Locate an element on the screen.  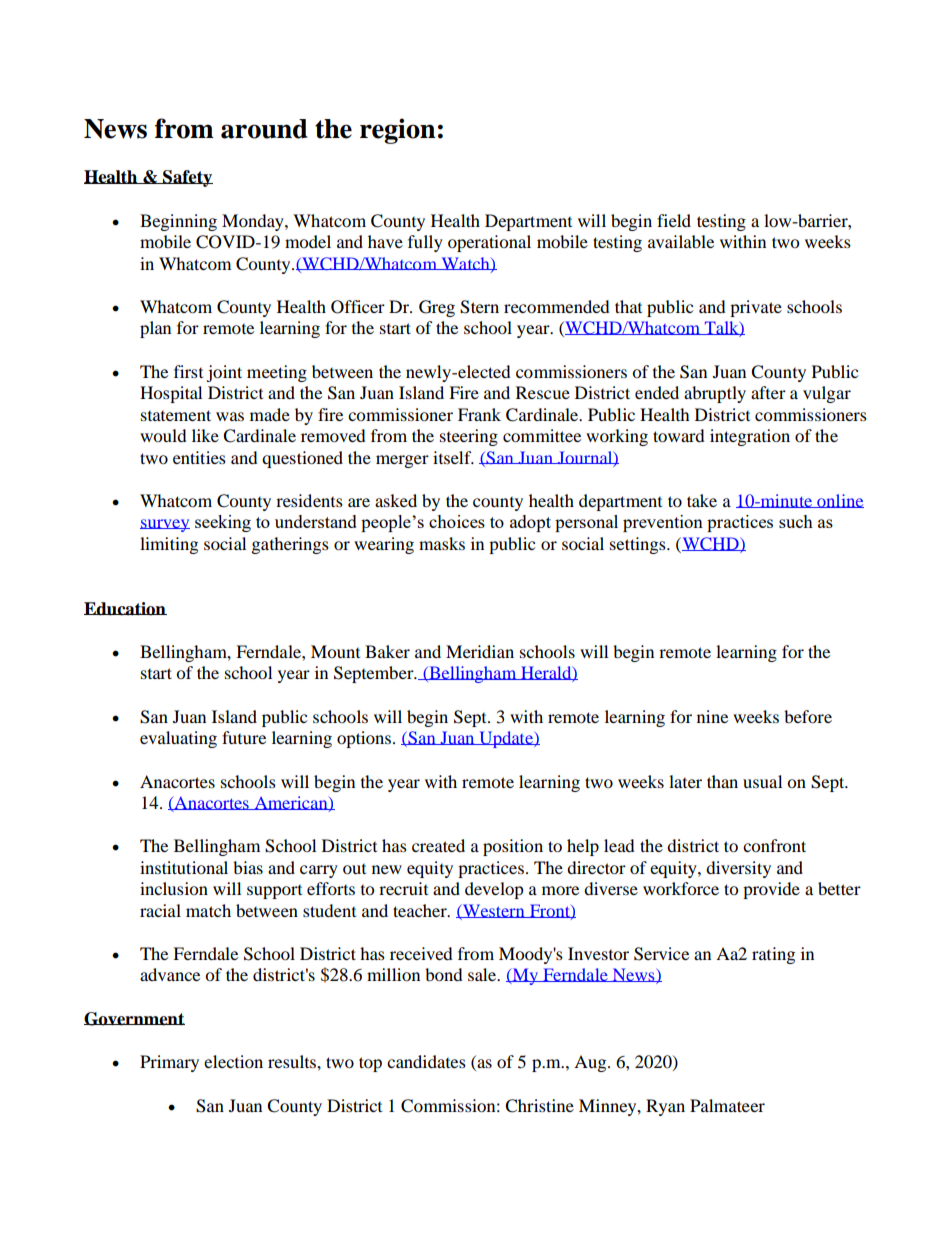
Safety is located at coordinates (187, 178).
